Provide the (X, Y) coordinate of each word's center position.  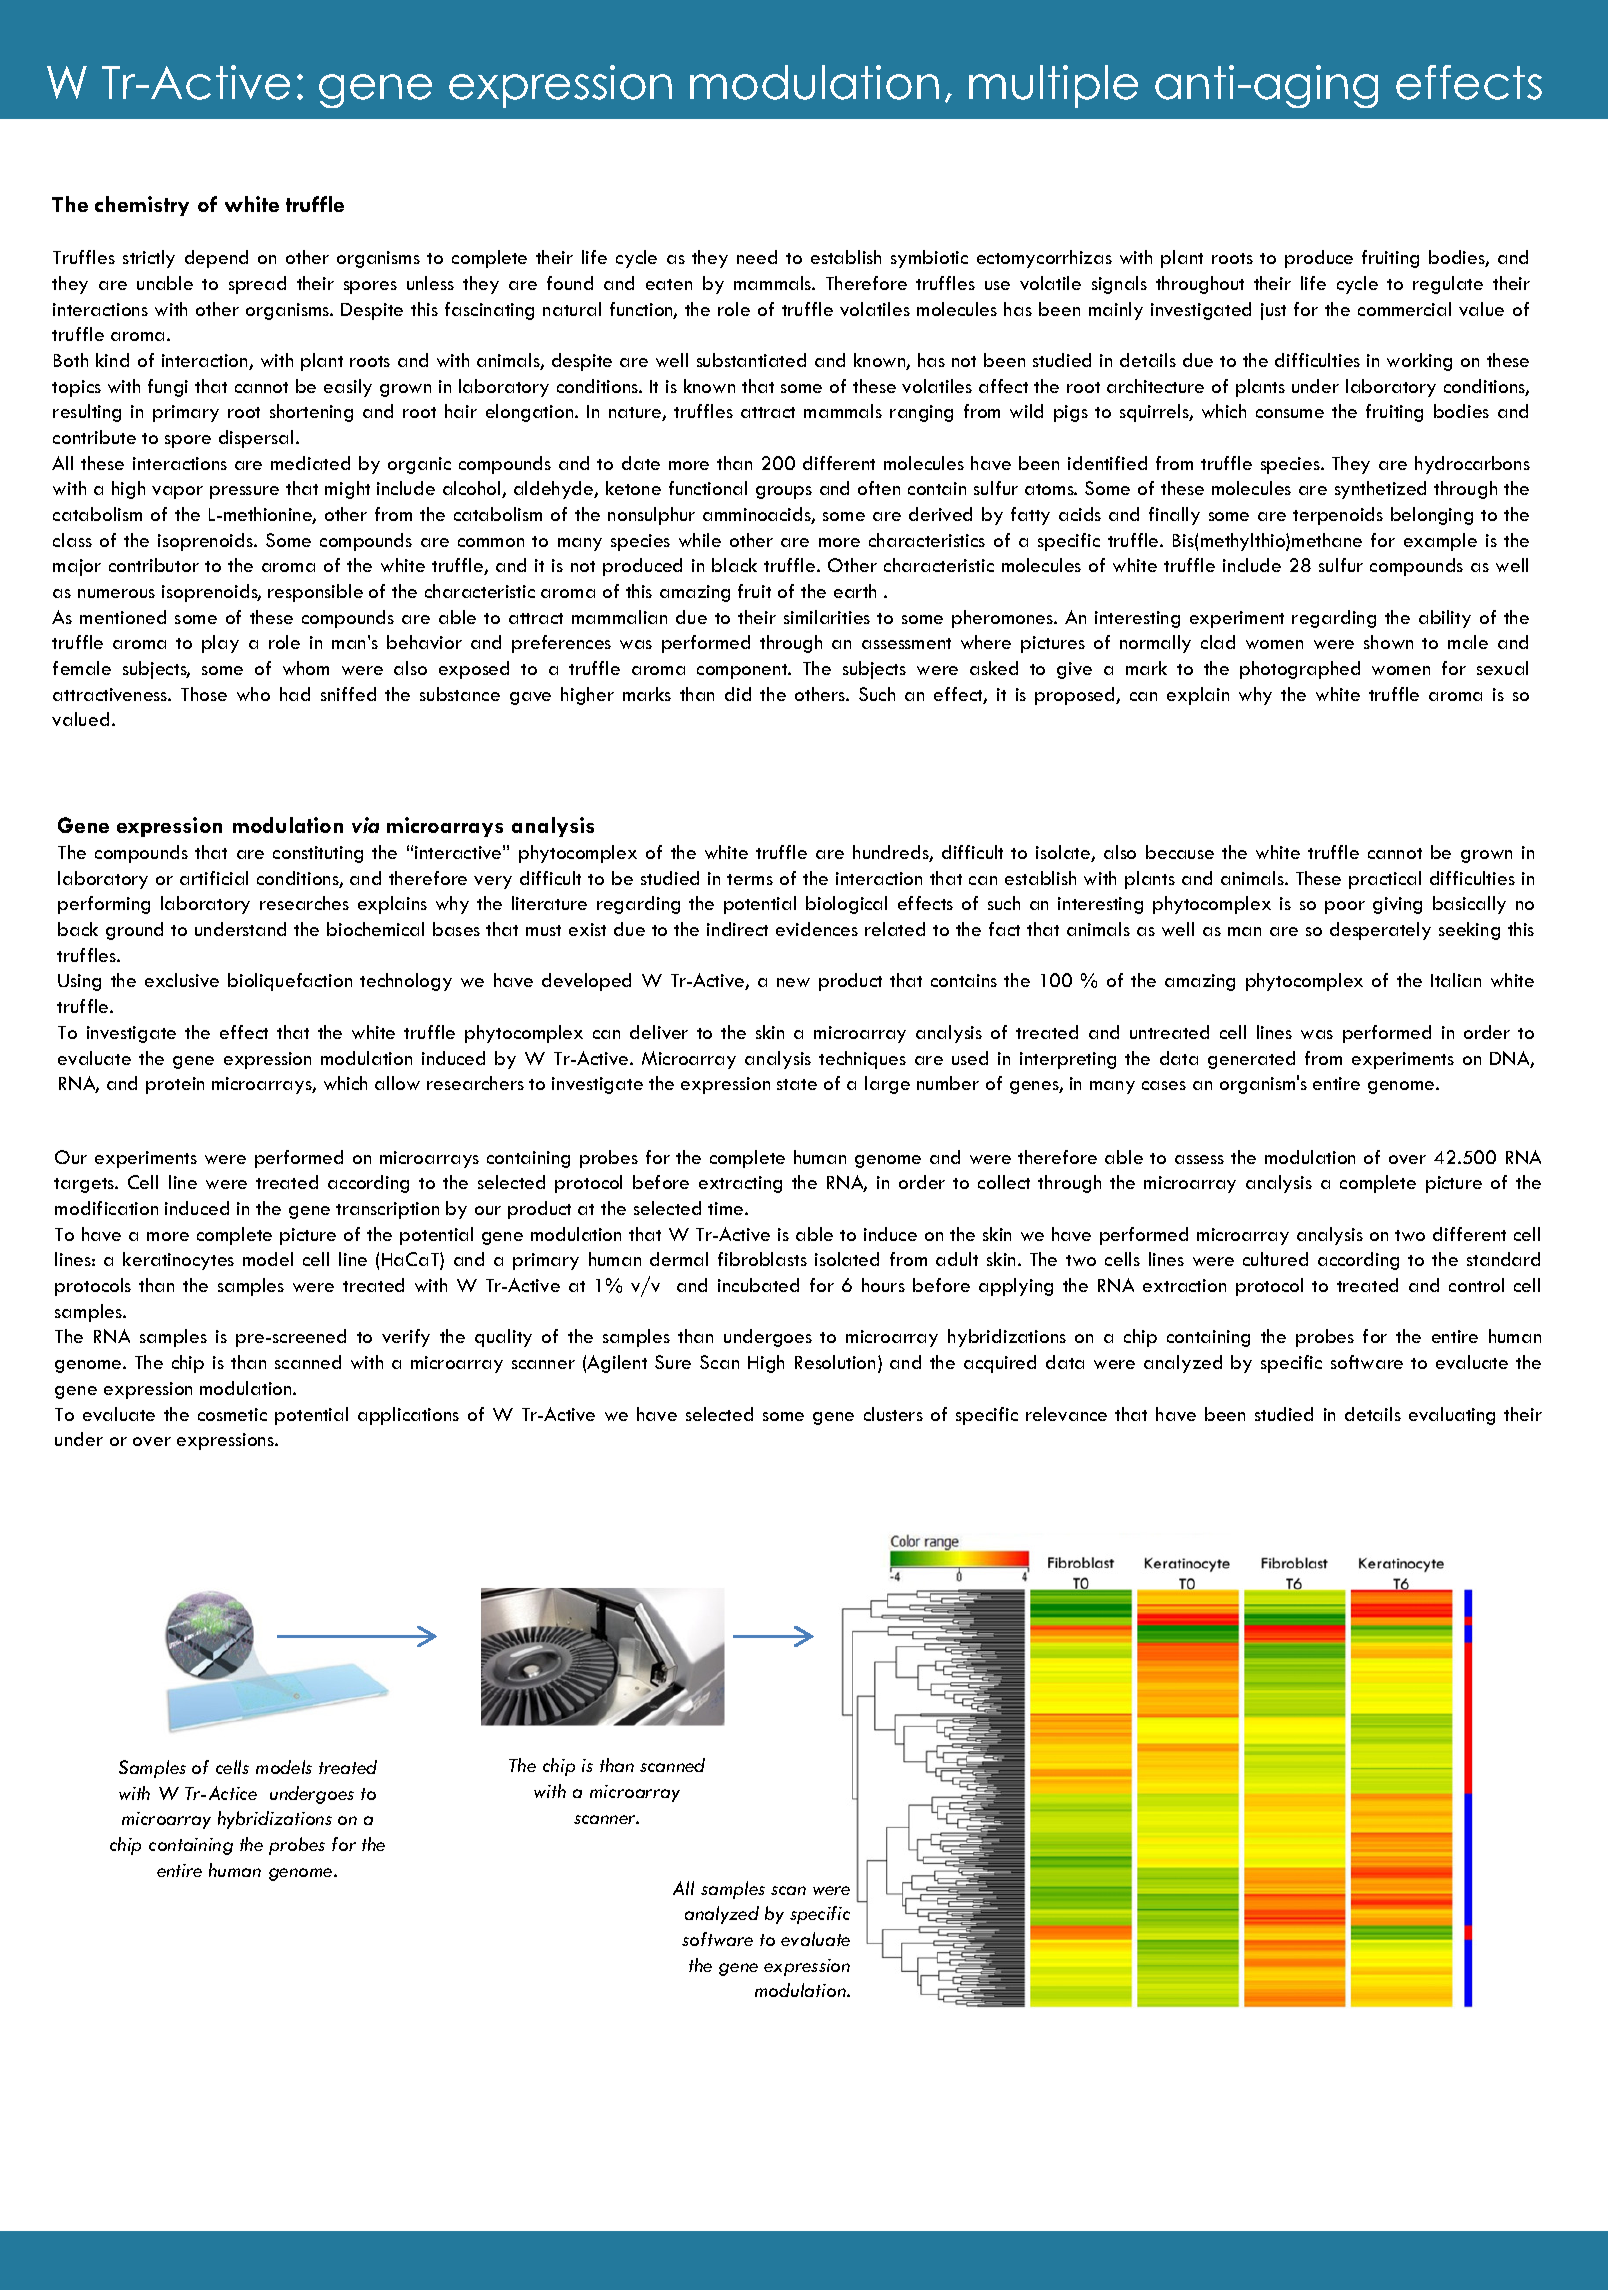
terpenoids (1338, 516)
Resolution (837, 1363)
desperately (1380, 931)
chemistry (142, 206)
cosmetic (232, 1414)
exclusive (182, 980)
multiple (1053, 86)
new (793, 982)
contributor (154, 565)
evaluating (1452, 1416)
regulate (1448, 285)
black (734, 565)
